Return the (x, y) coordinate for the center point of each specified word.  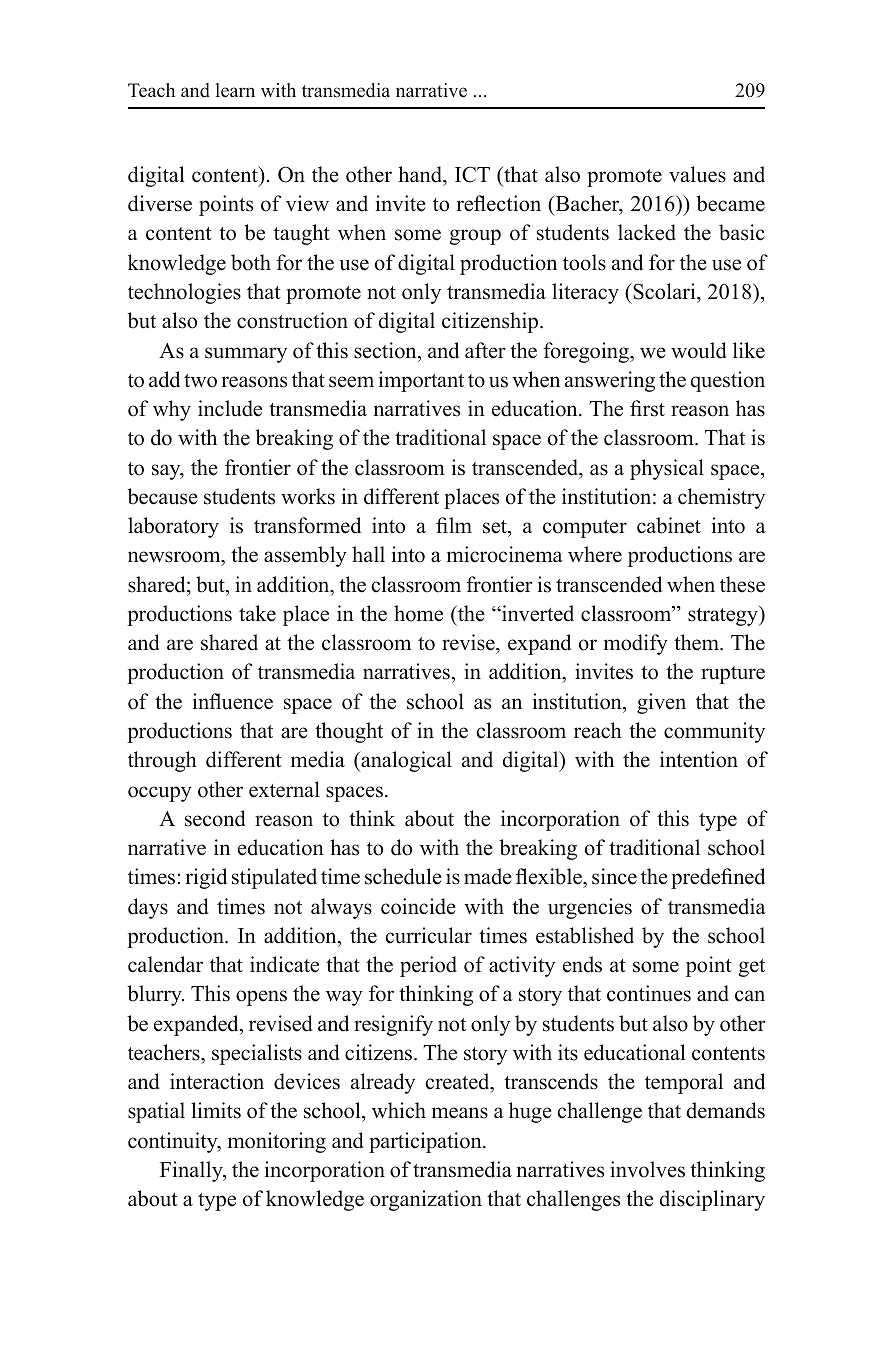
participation (426, 1142)
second (215, 818)
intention (699, 759)
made (488, 876)
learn (235, 90)
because (162, 496)
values (697, 174)
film (454, 525)
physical (667, 469)
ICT (472, 175)
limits (216, 1110)
